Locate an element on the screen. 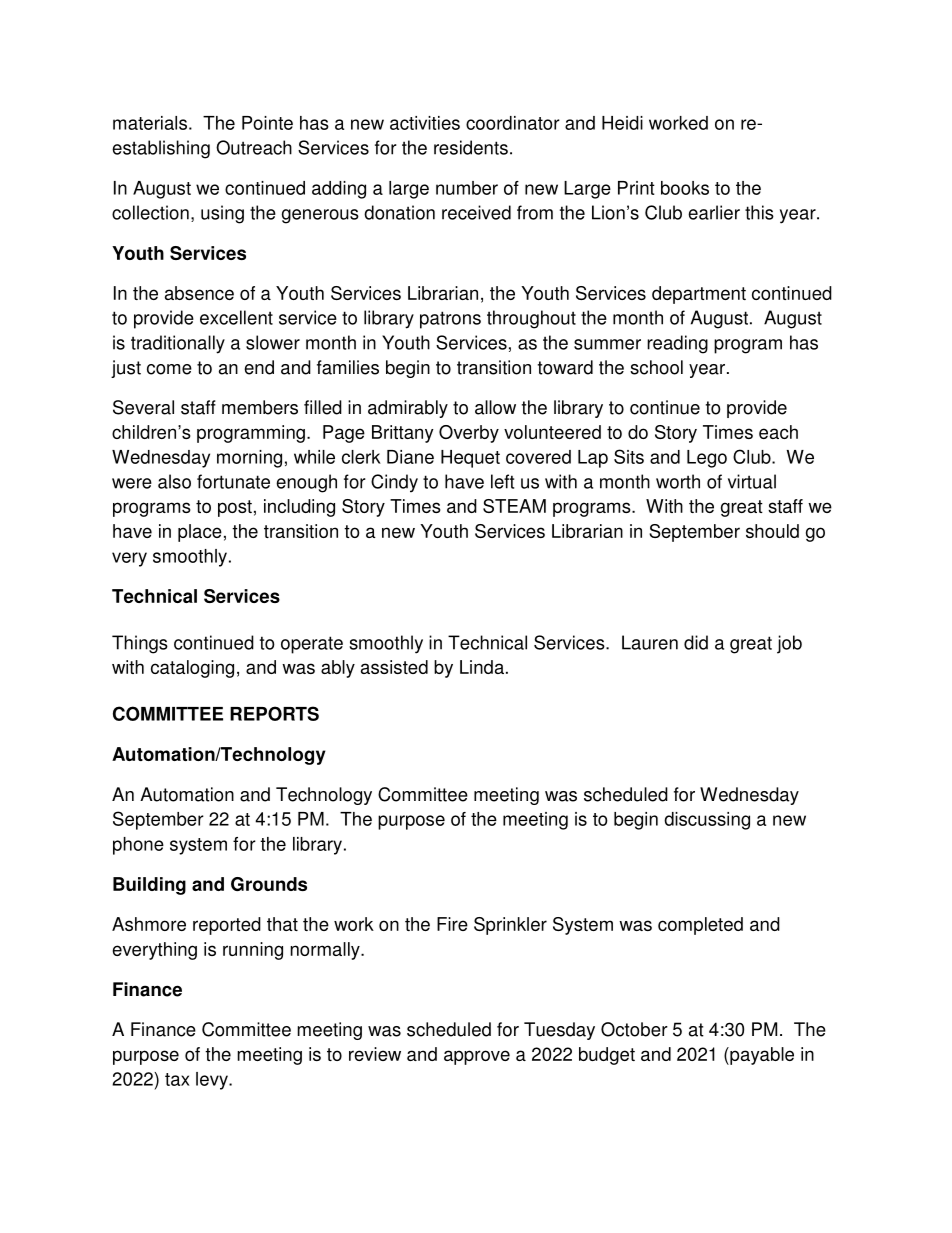 The height and width of the screenshot is (1233, 952). residents is located at coordinates (471, 147).
